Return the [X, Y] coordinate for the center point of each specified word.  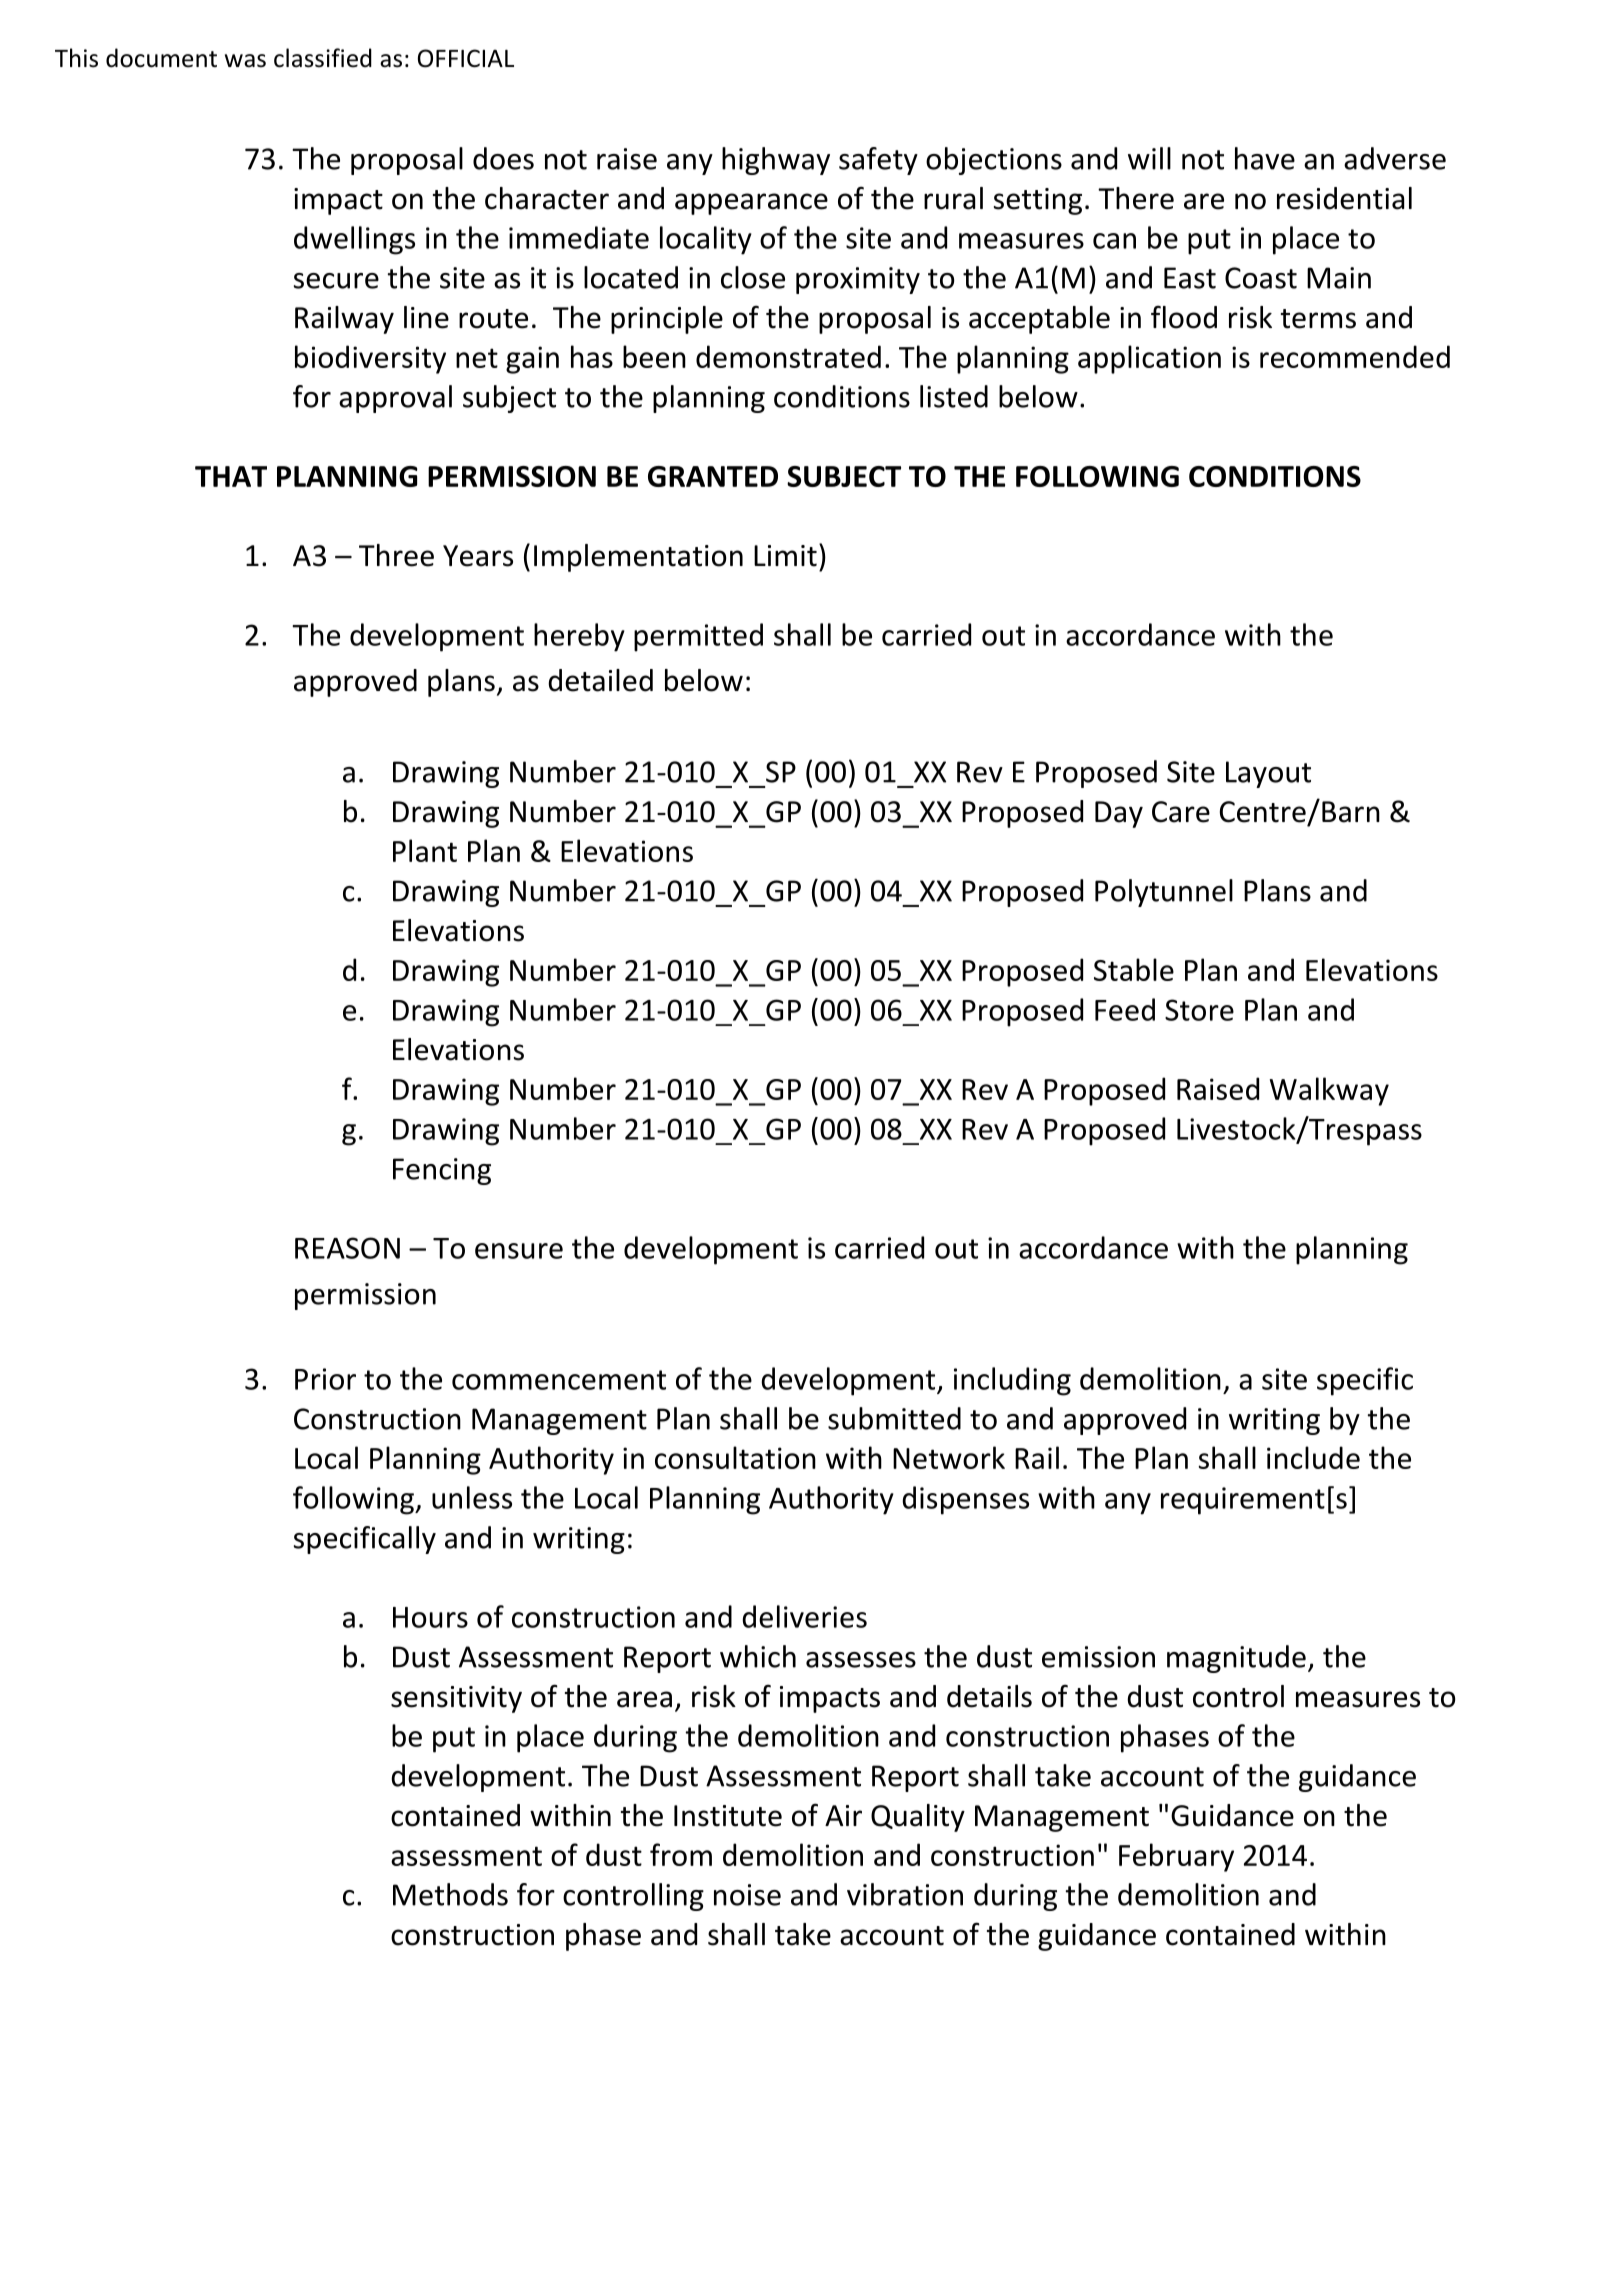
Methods [450, 1894]
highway [776, 161]
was [245, 61]
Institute [728, 1816]
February [1176, 1857]
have [1265, 158]
